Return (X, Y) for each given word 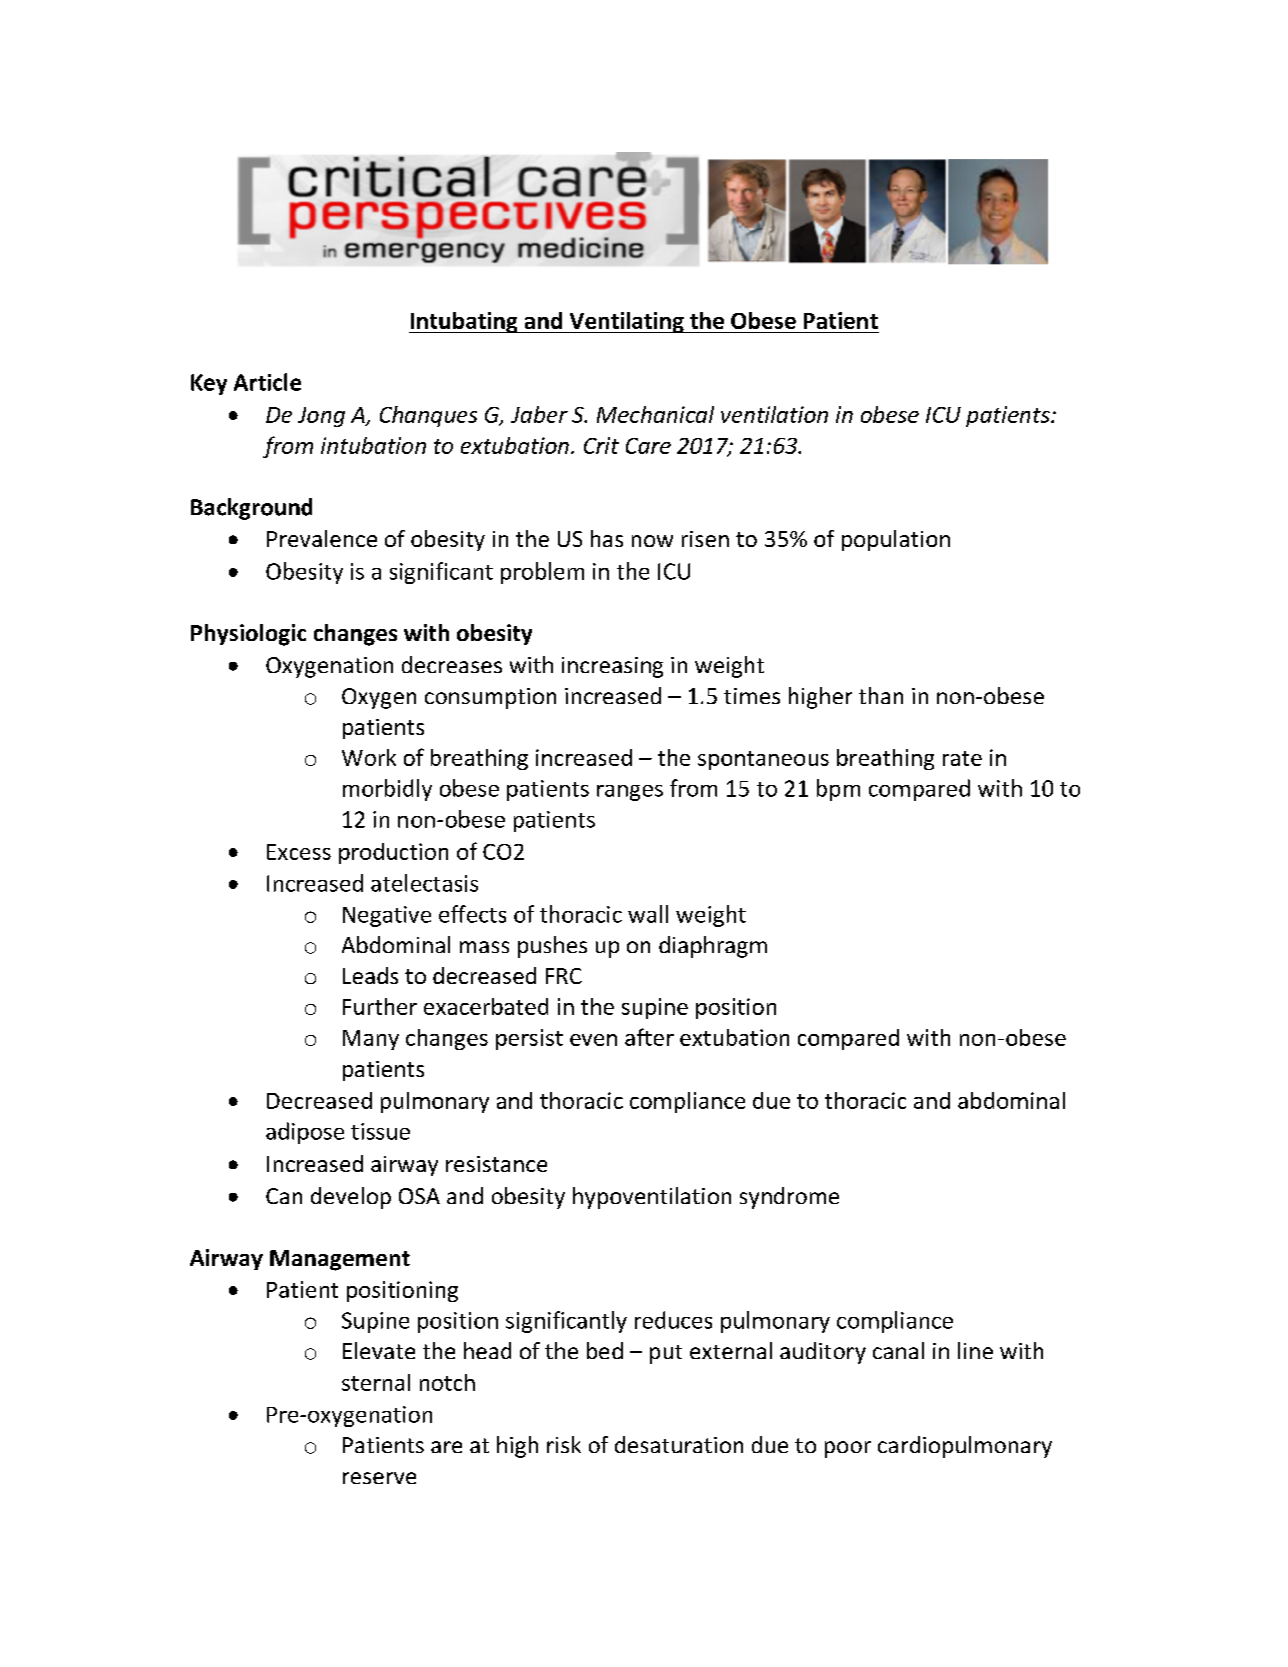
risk (564, 1444)
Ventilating (626, 322)
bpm (838, 790)
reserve (379, 1478)
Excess (299, 852)
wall (648, 914)
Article (267, 382)
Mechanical (655, 414)
